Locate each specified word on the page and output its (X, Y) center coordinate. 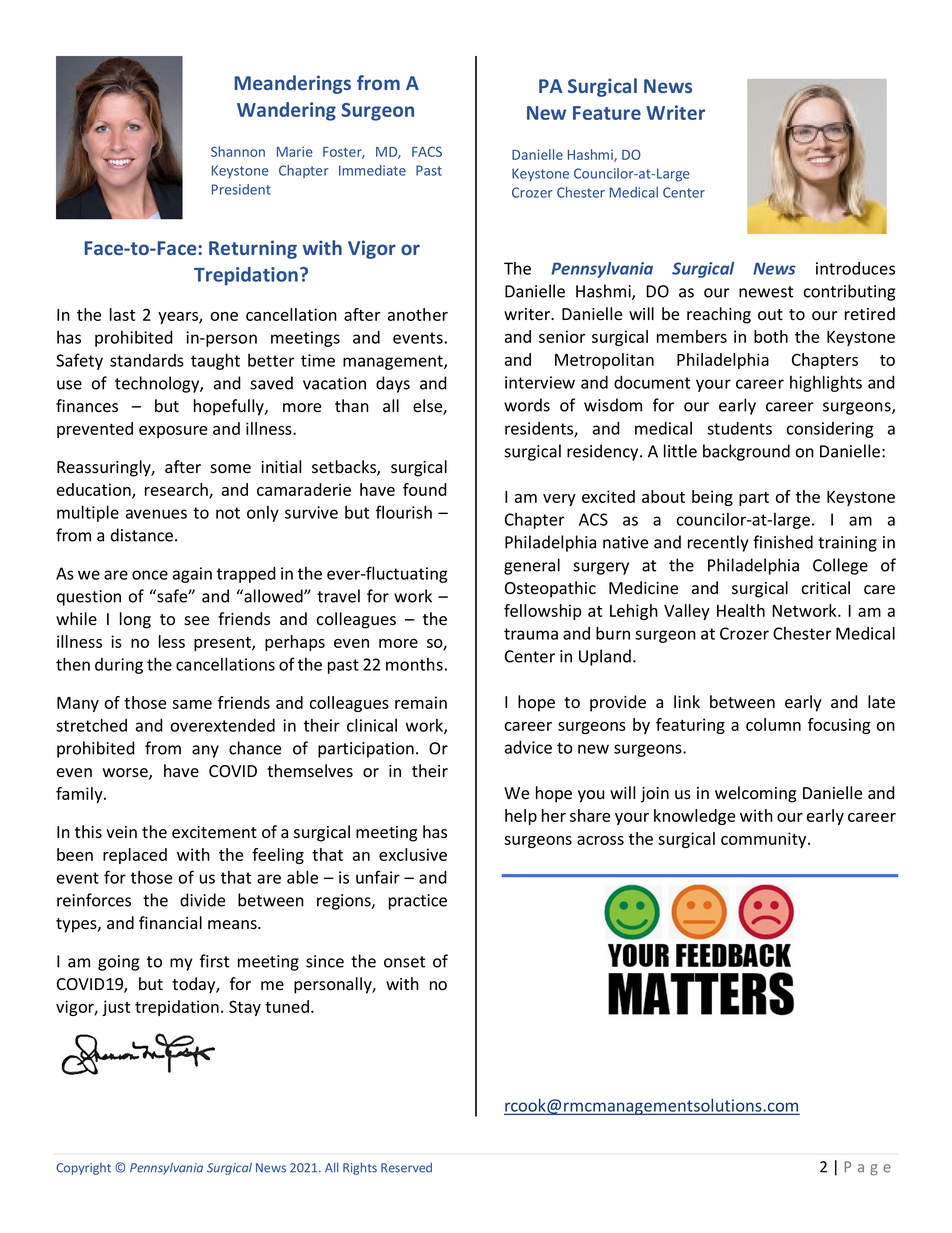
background (746, 452)
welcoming (755, 794)
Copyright (83, 1169)
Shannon (238, 151)
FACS (427, 151)
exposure (173, 432)
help (521, 817)
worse (126, 774)
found (425, 489)
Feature (607, 113)
